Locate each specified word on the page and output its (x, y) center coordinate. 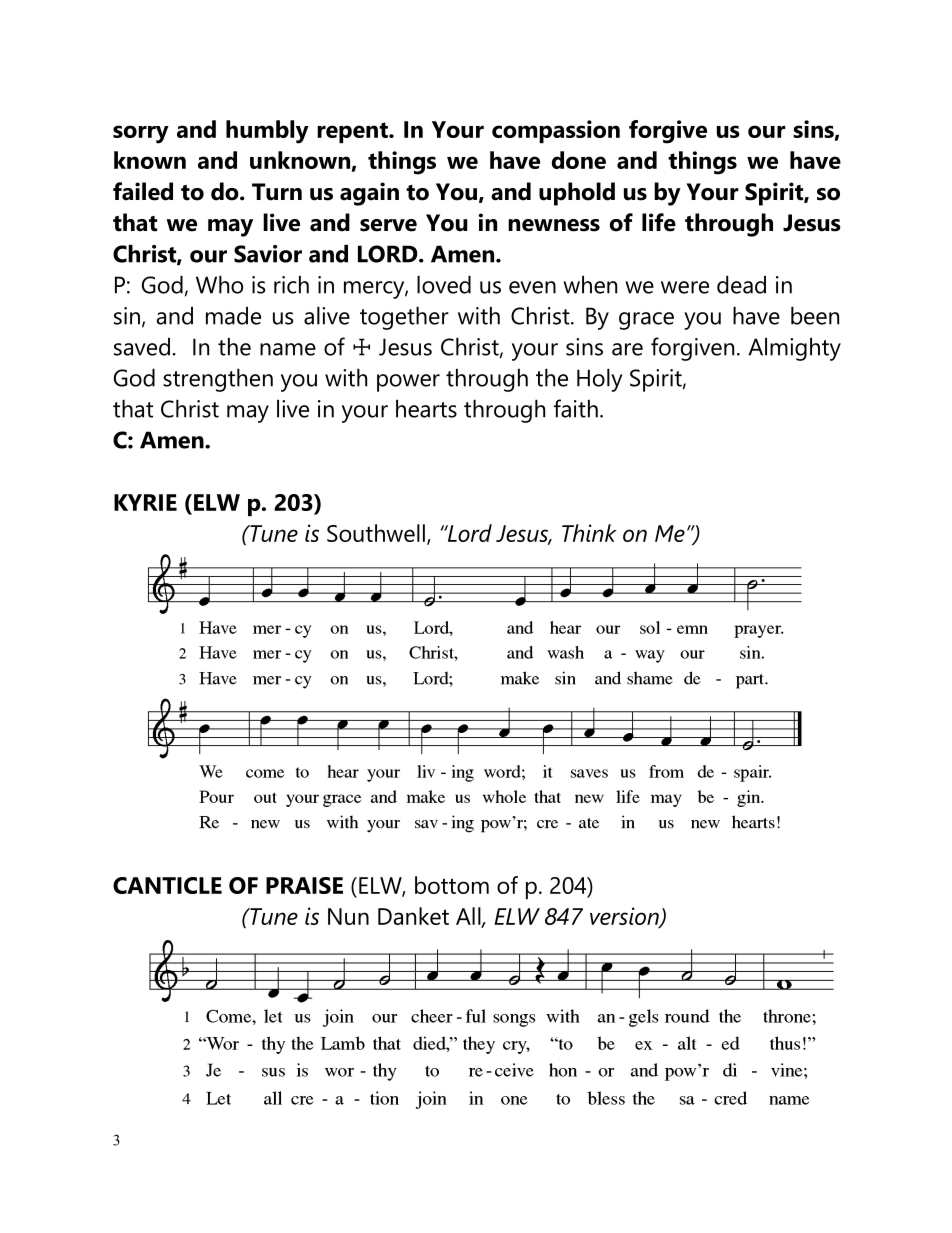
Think (589, 533)
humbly (267, 132)
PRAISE (304, 885)
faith (576, 408)
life (659, 222)
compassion (556, 131)
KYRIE (145, 502)
